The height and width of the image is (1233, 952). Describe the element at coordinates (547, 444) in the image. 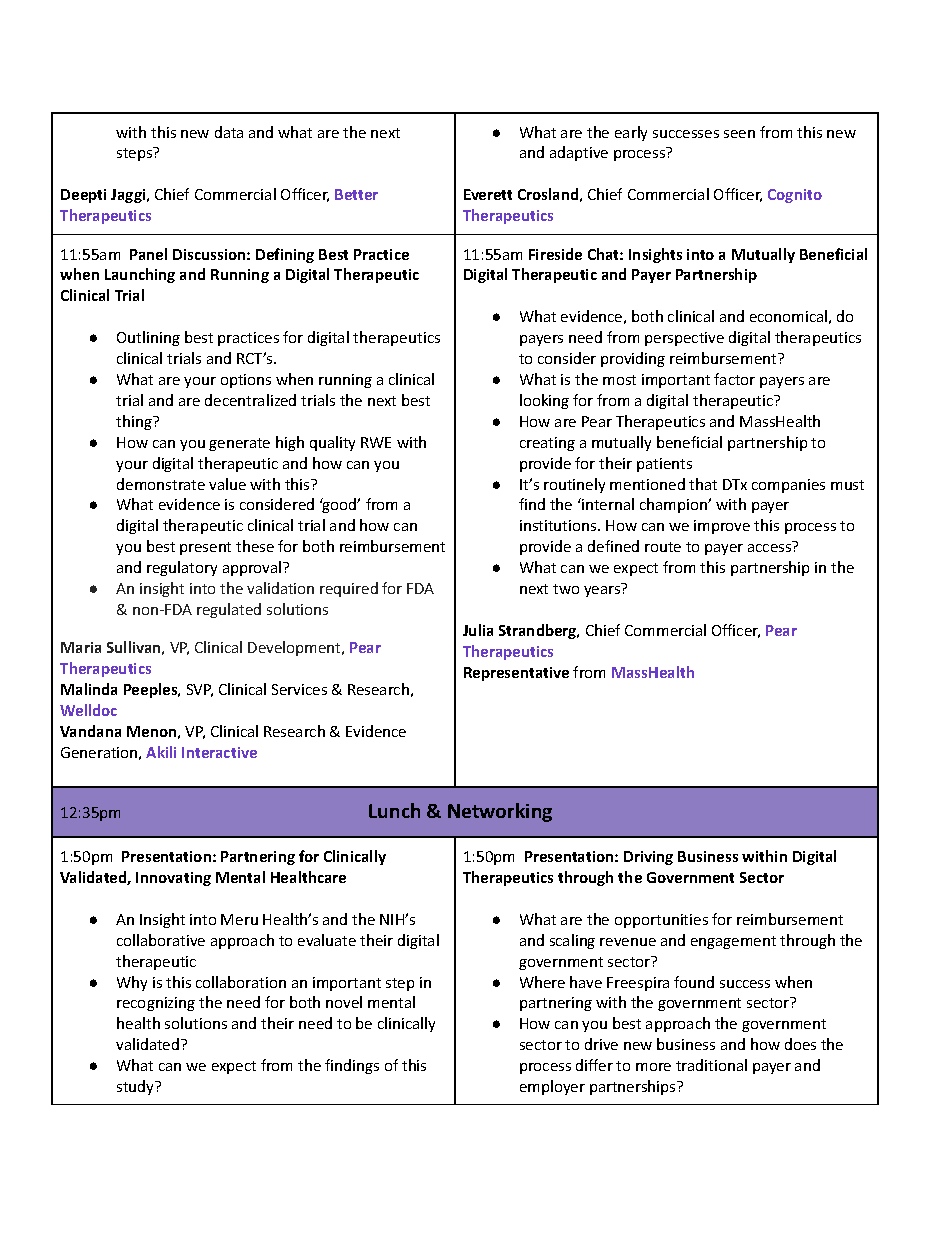

I see `creating` at that location.
